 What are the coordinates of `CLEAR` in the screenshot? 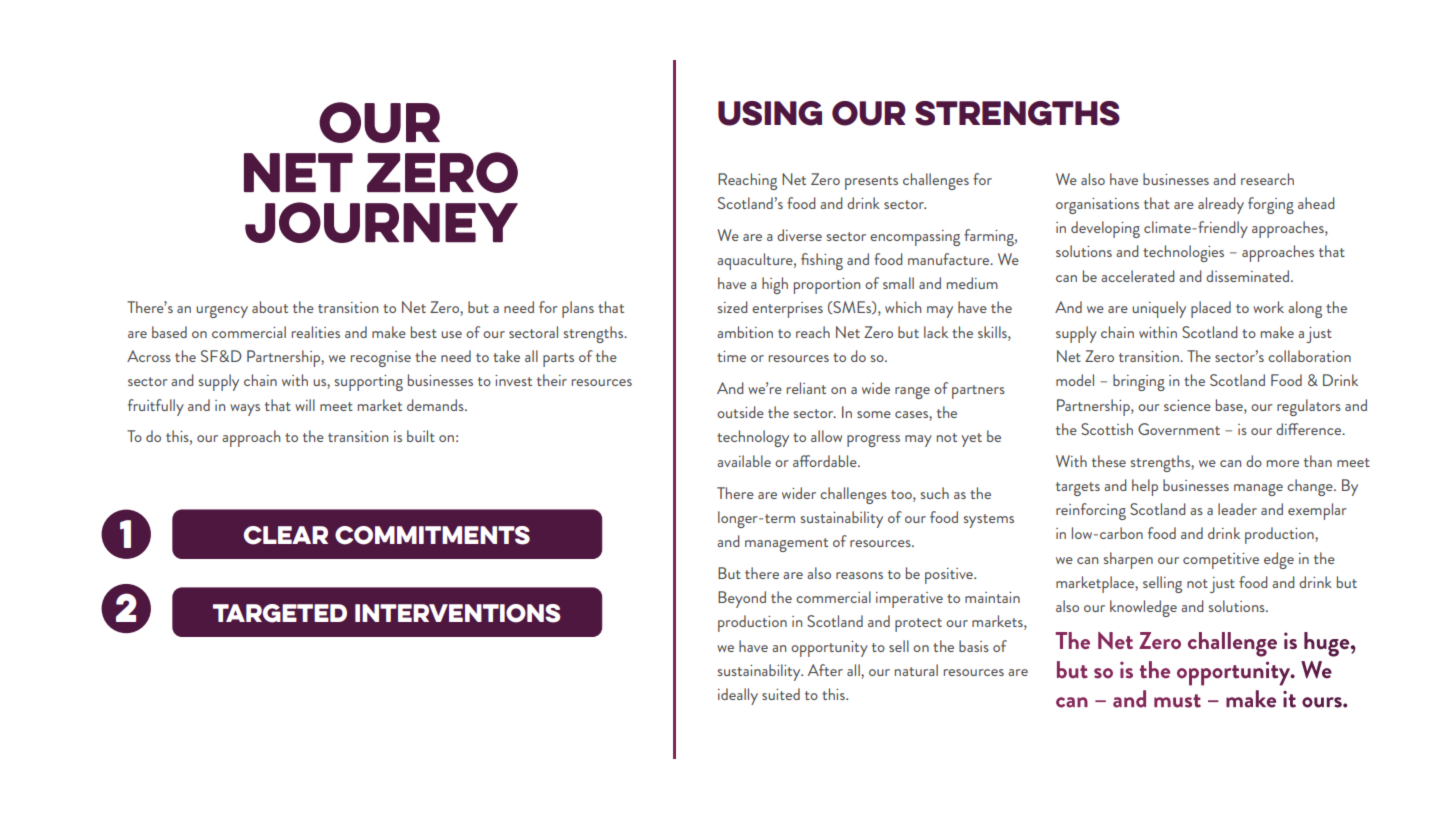 It's located at (286, 535).
